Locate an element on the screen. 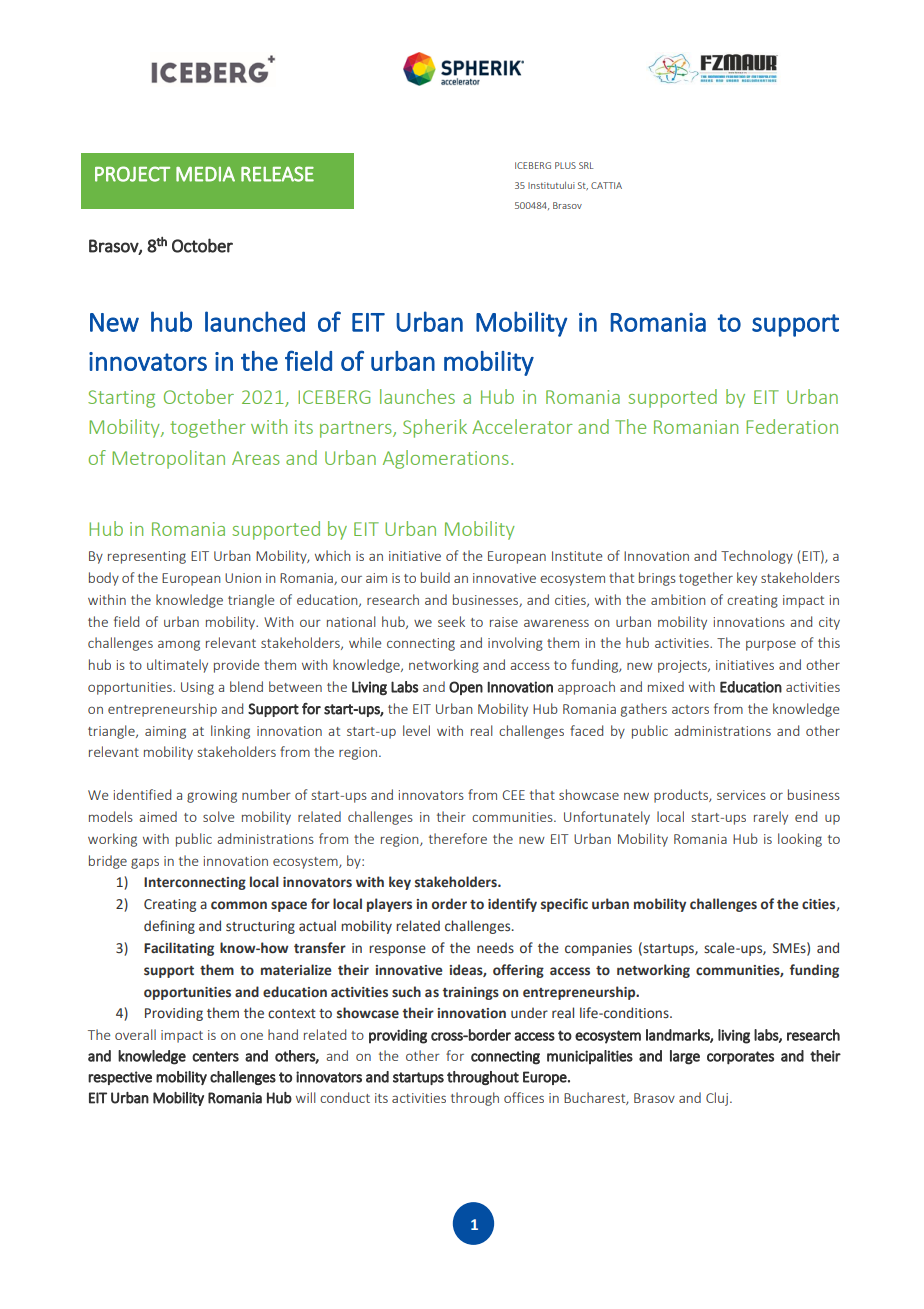 The width and height of the screenshot is (924, 1309). PLUS is located at coordinates (565, 165).
